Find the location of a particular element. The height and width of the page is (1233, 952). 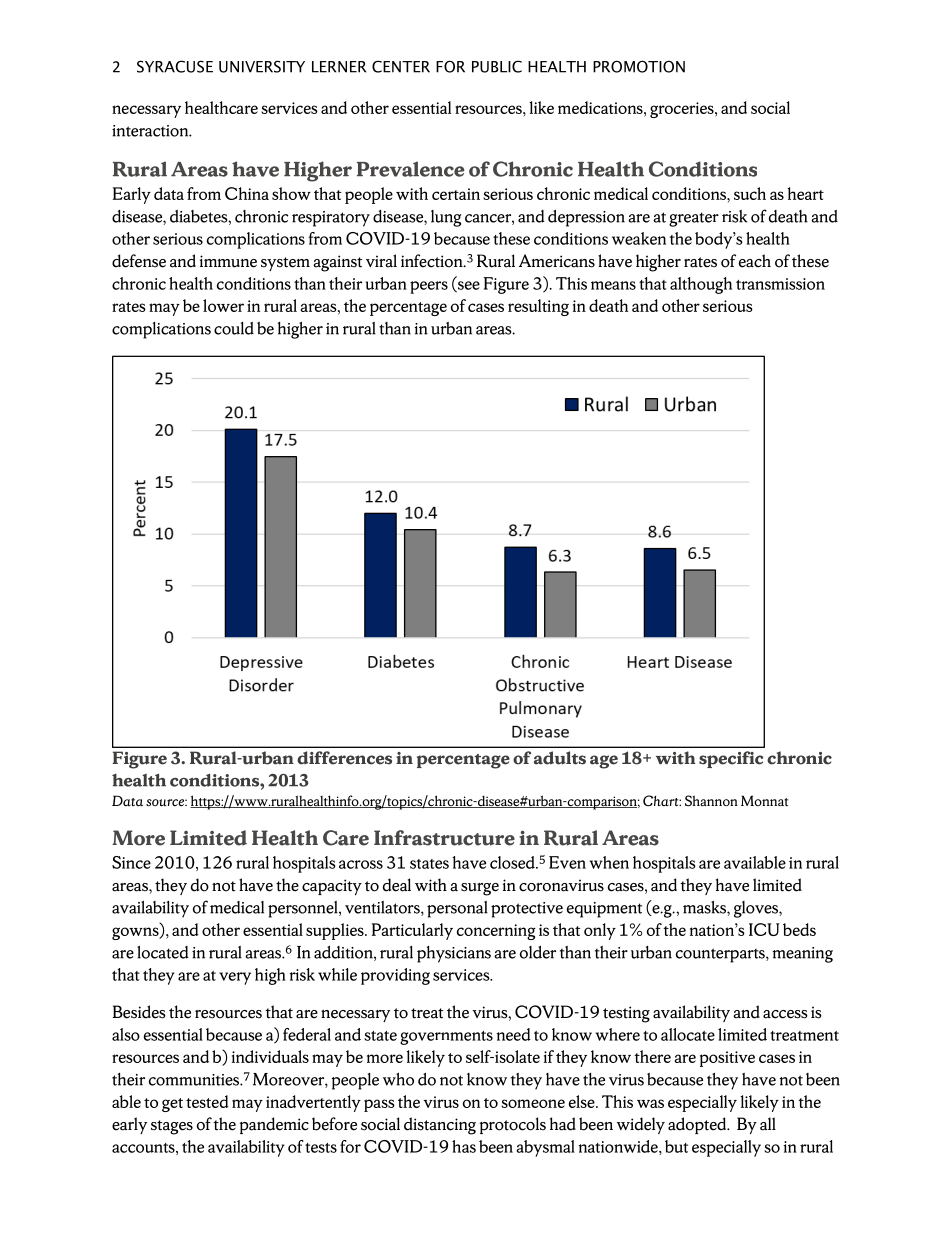

specific is located at coordinates (731, 759).
